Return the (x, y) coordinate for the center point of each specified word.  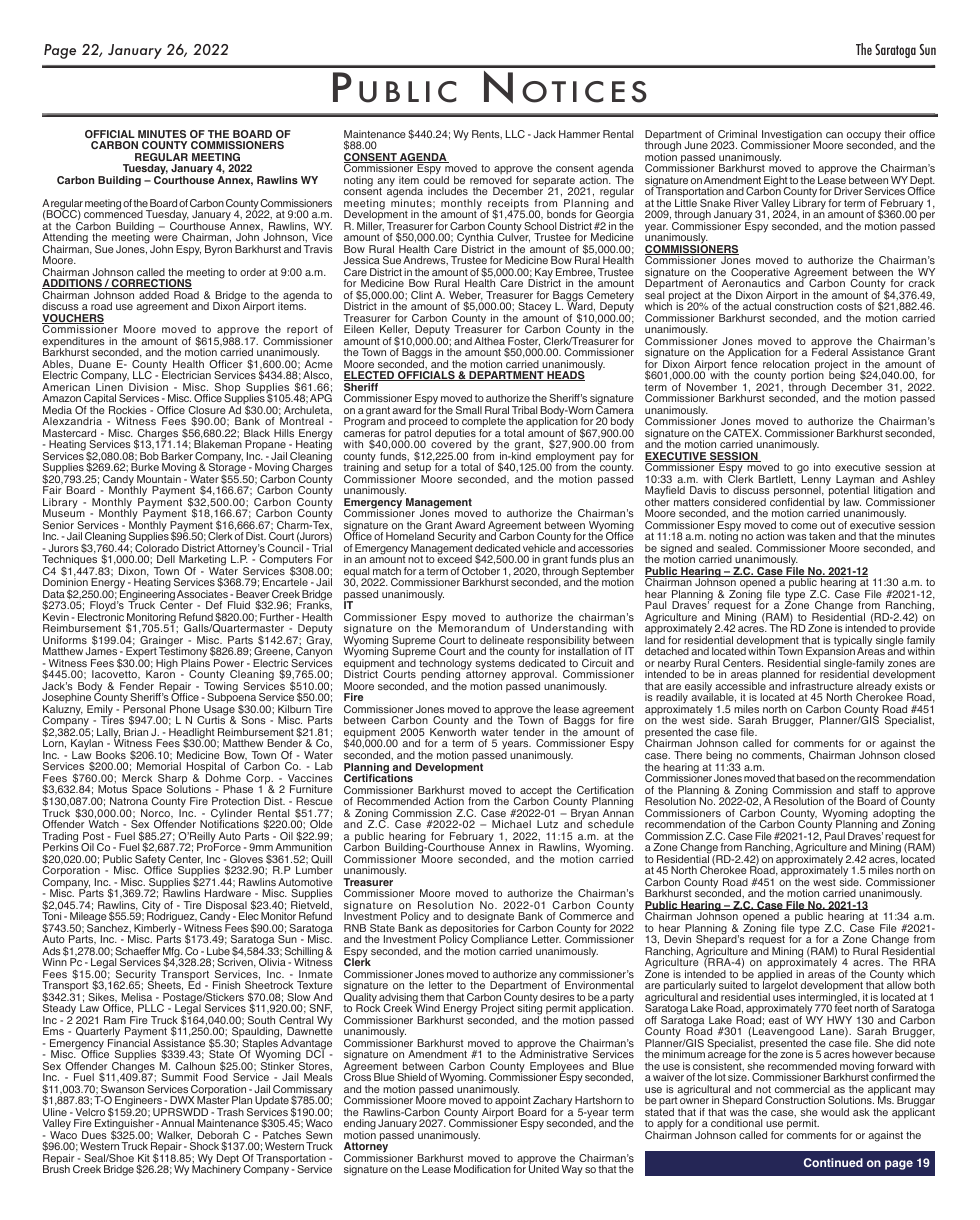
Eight (776, 182)
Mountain (159, 479)
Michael (511, 824)
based (811, 778)
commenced (113, 213)
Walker (174, 1136)
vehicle (539, 548)
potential (848, 492)
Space (147, 792)
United (544, 1168)
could (436, 179)
